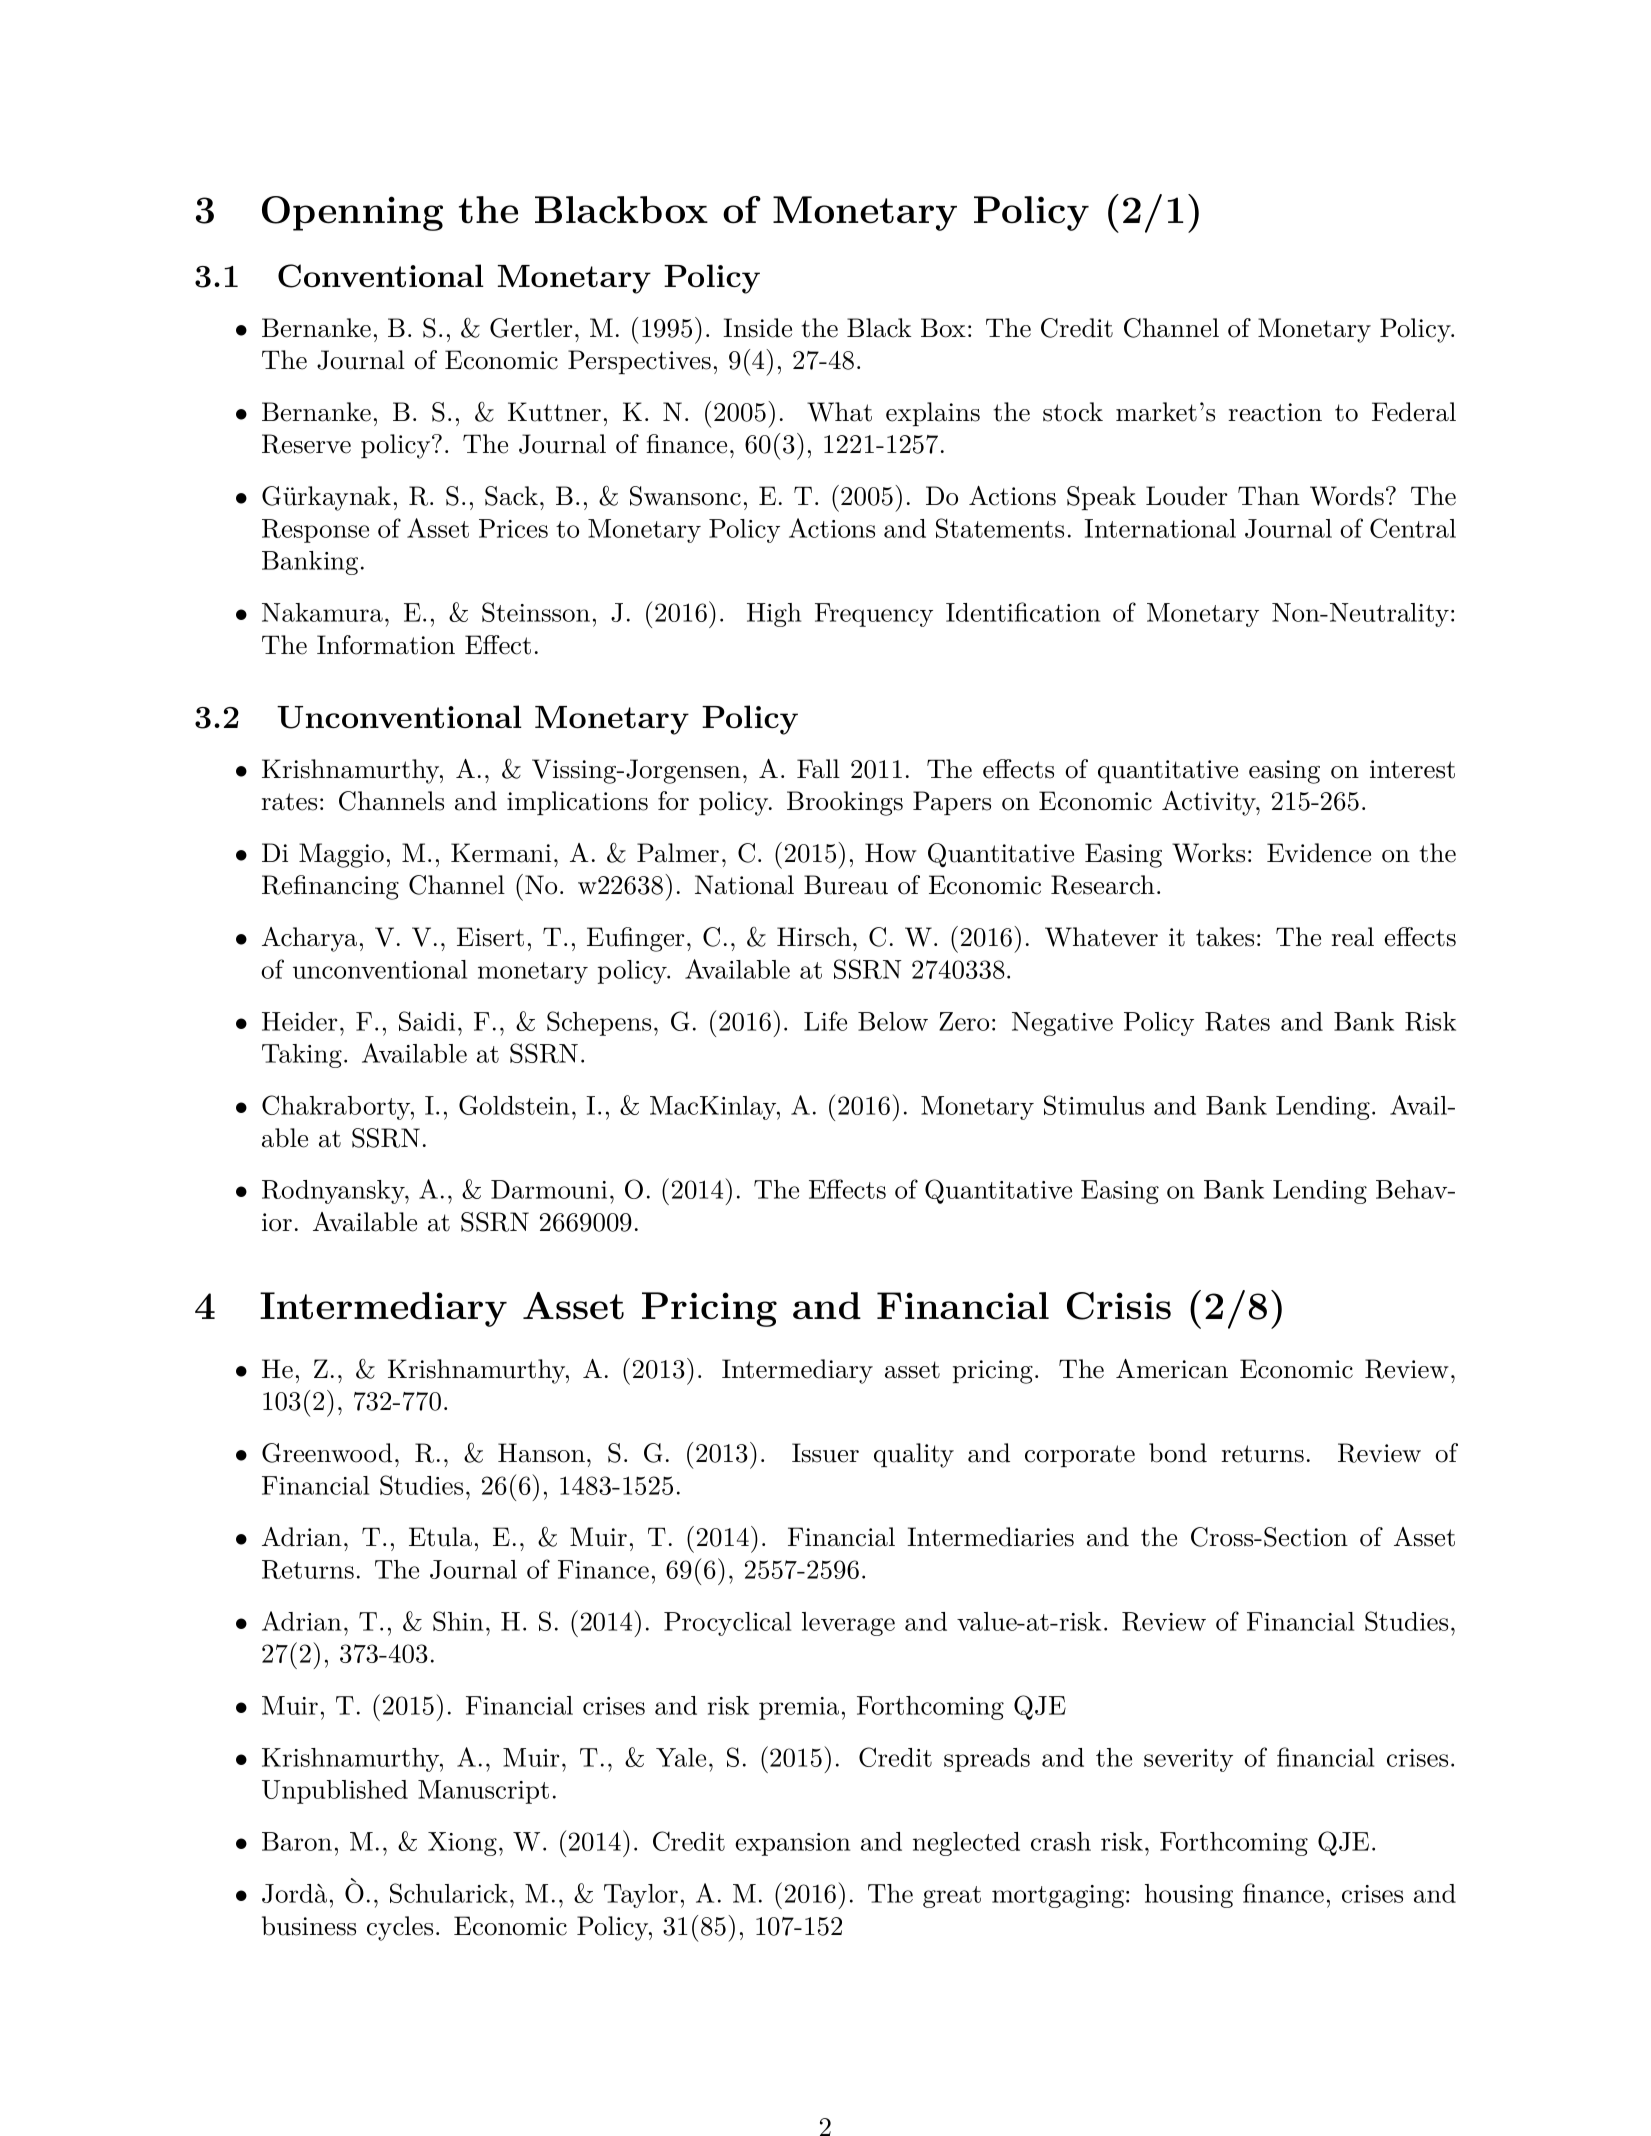 Image resolution: width=1651 pixels, height=2136 pixels. Describe the element at coordinates (514, 1105) in the image. I see `Goldstein` at that location.
